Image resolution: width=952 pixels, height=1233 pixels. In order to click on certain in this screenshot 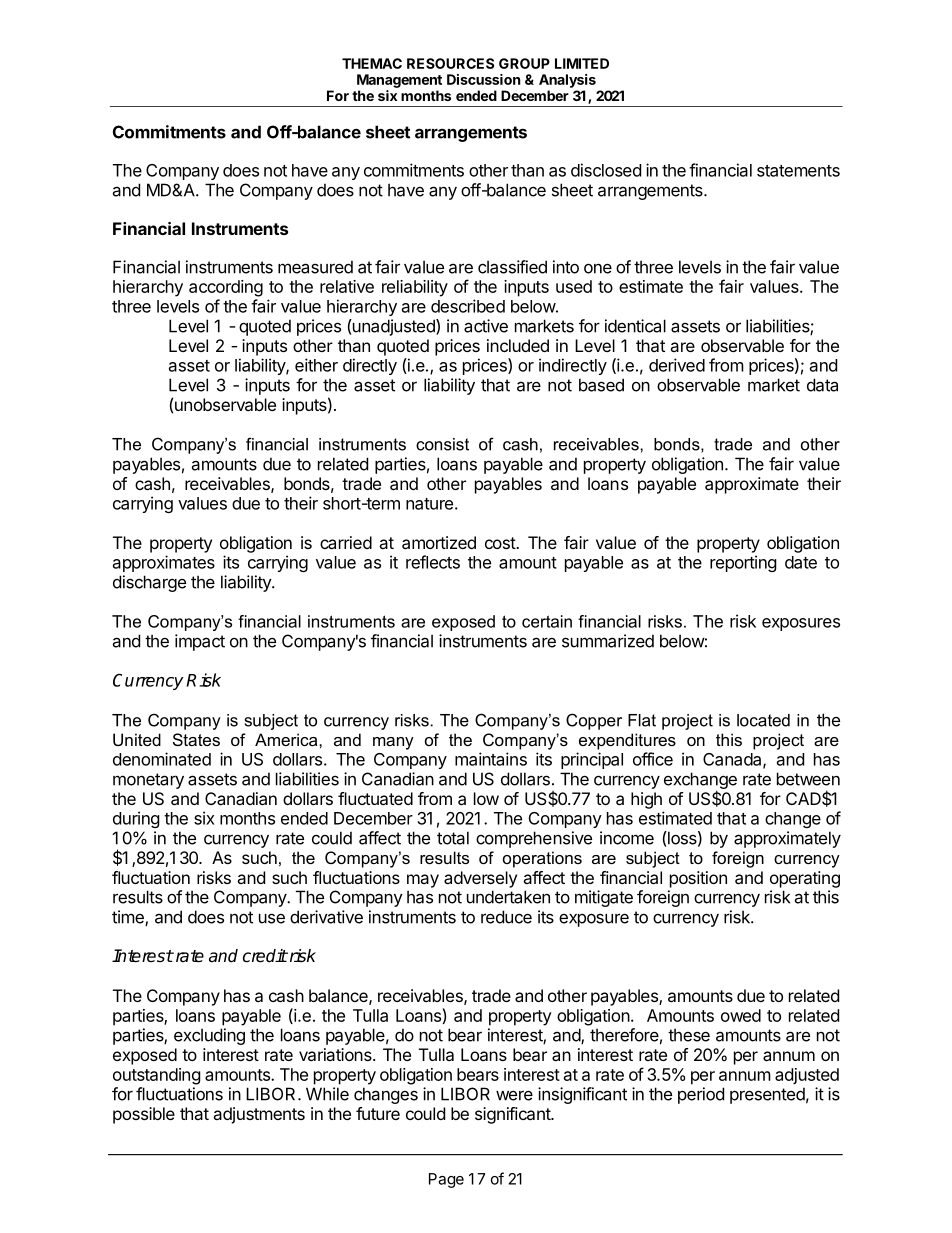, I will do `click(547, 621)`.
